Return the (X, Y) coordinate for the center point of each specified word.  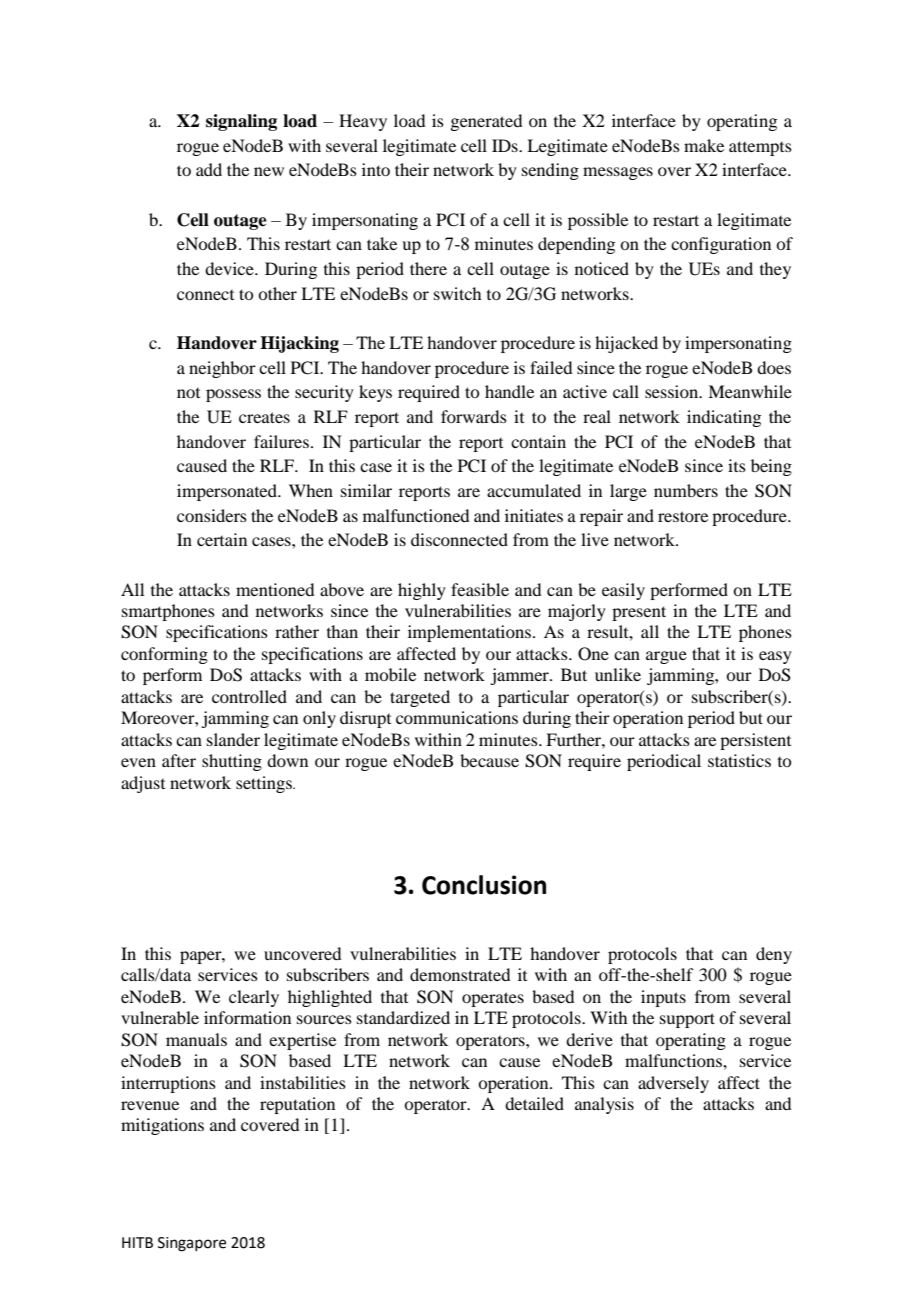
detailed (534, 1103)
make (704, 145)
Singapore (192, 1244)
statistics (739, 760)
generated (486, 122)
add (209, 169)
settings (265, 784)
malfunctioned (416, 515)
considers (212, 515)
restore (683, 516)
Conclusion (484, 885)
